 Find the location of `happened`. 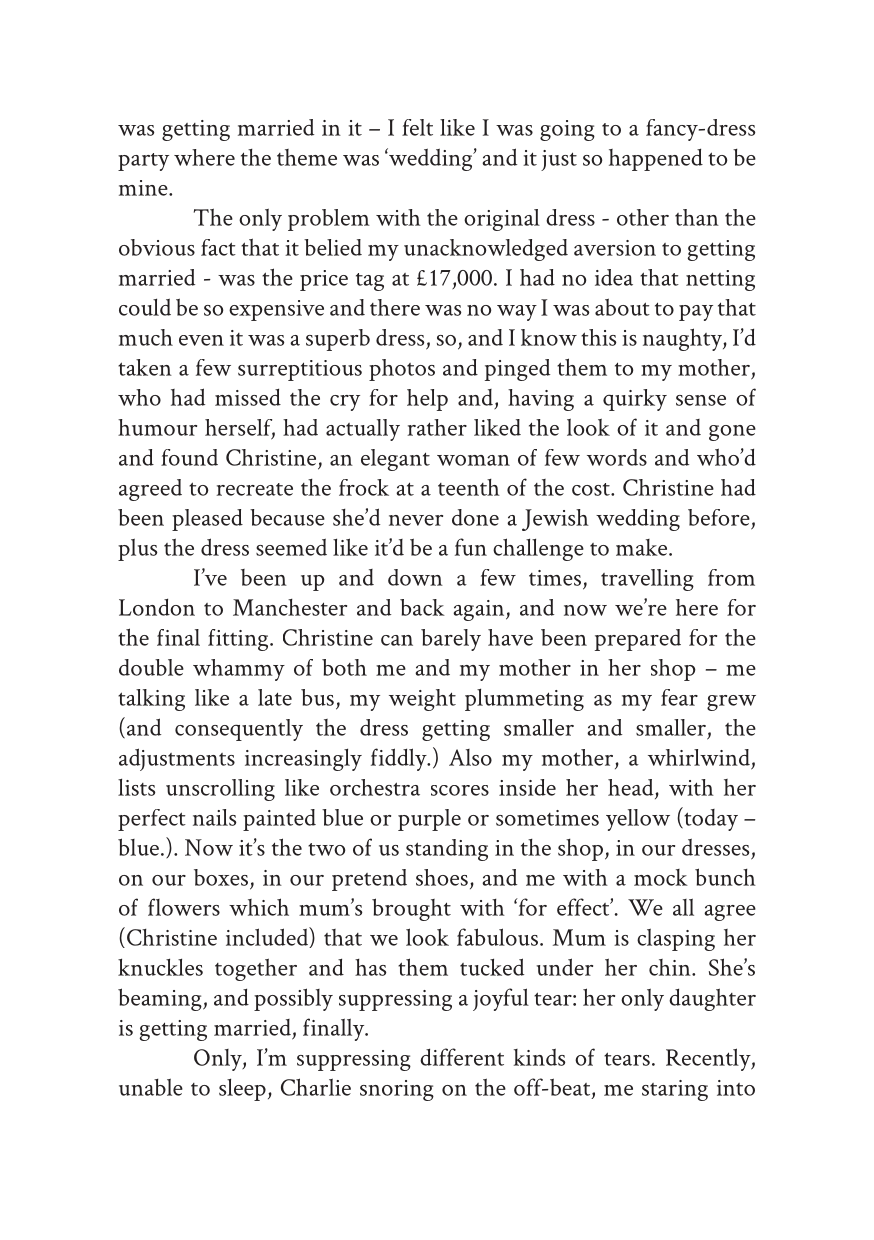

happened is located at coordinates (656, 159).
